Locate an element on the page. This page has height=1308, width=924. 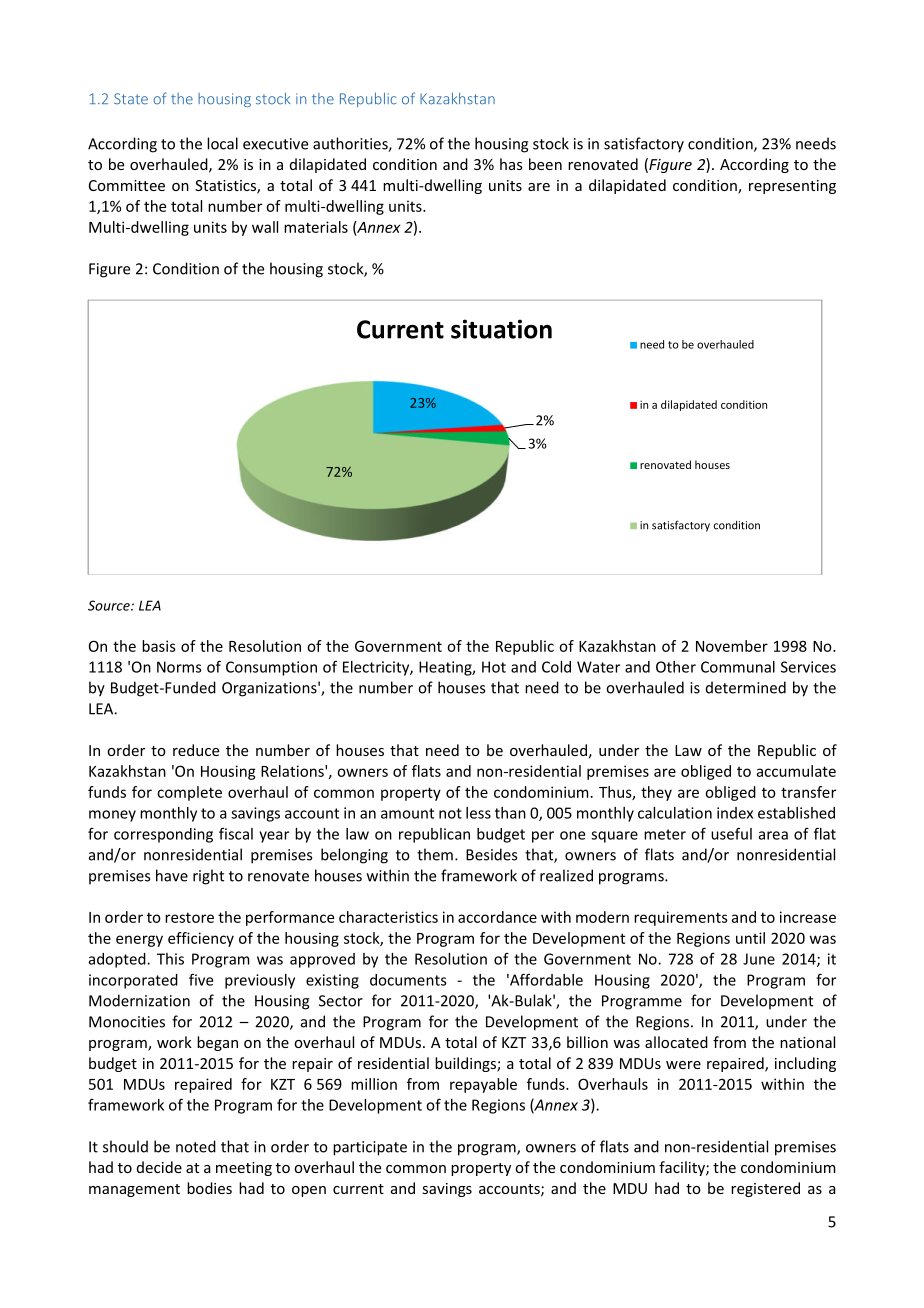
noted is located at coordinates (196, 1146).
